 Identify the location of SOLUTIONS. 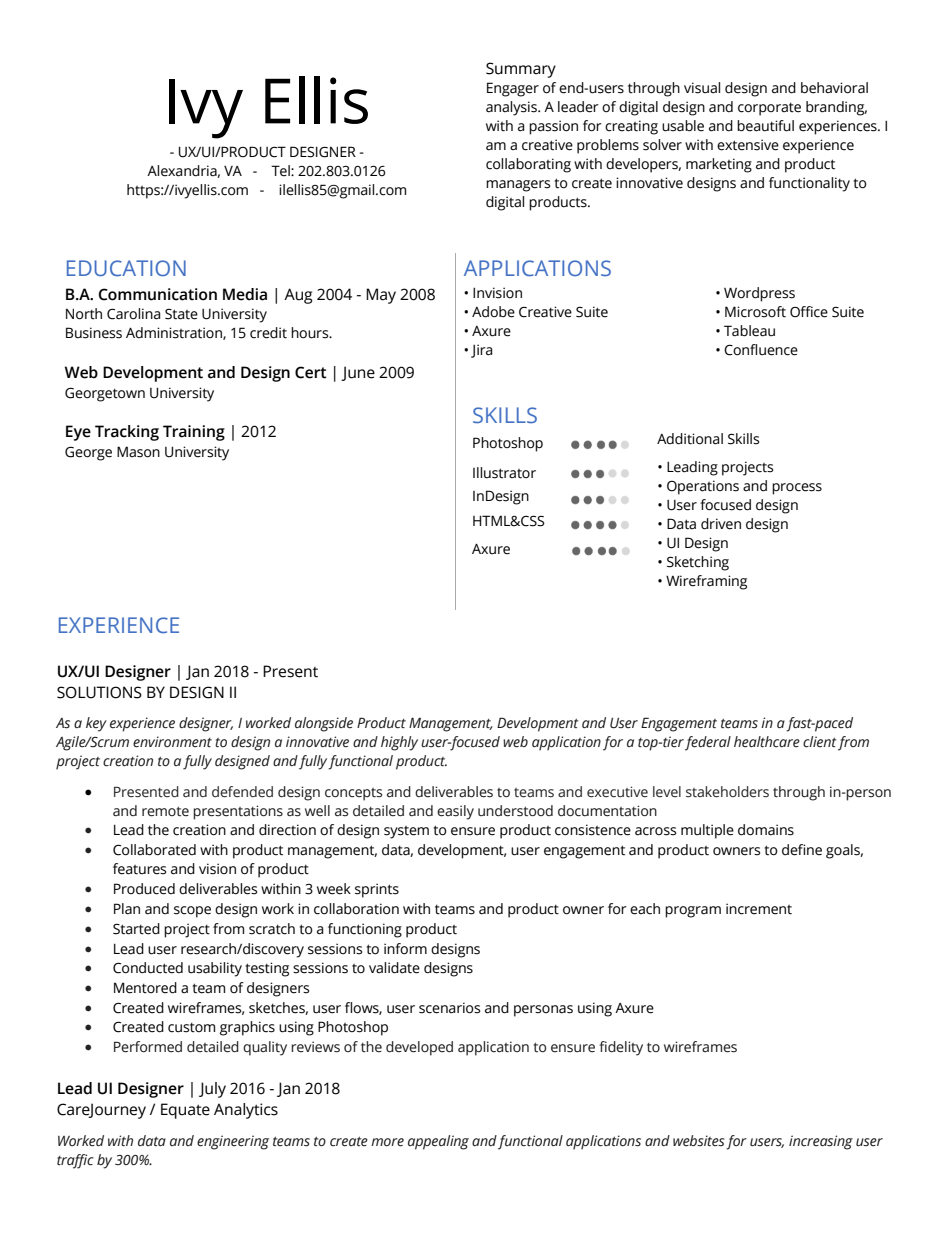
(99, 692).
